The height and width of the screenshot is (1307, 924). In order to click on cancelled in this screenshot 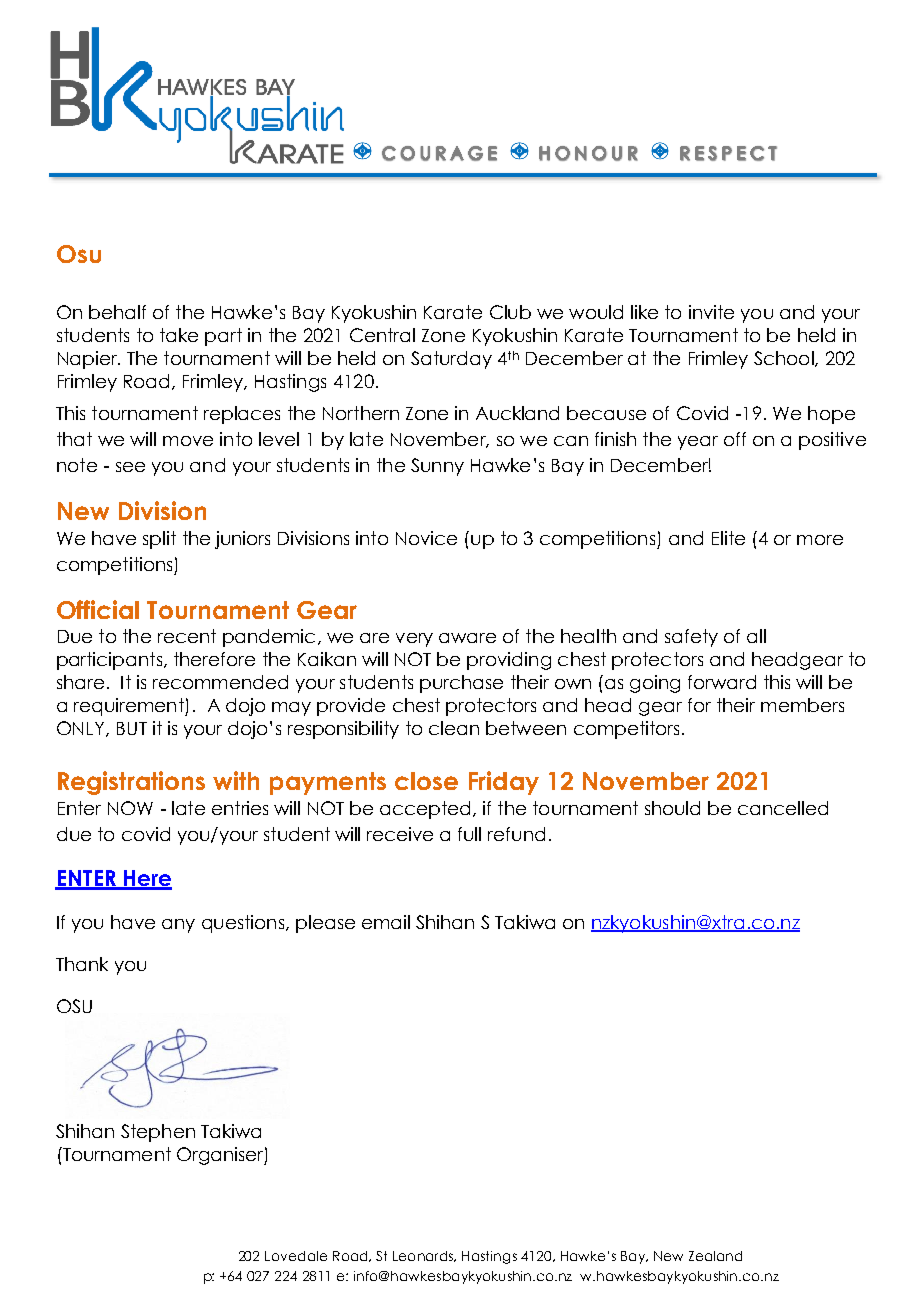, I will do `click(783, 808)`.
